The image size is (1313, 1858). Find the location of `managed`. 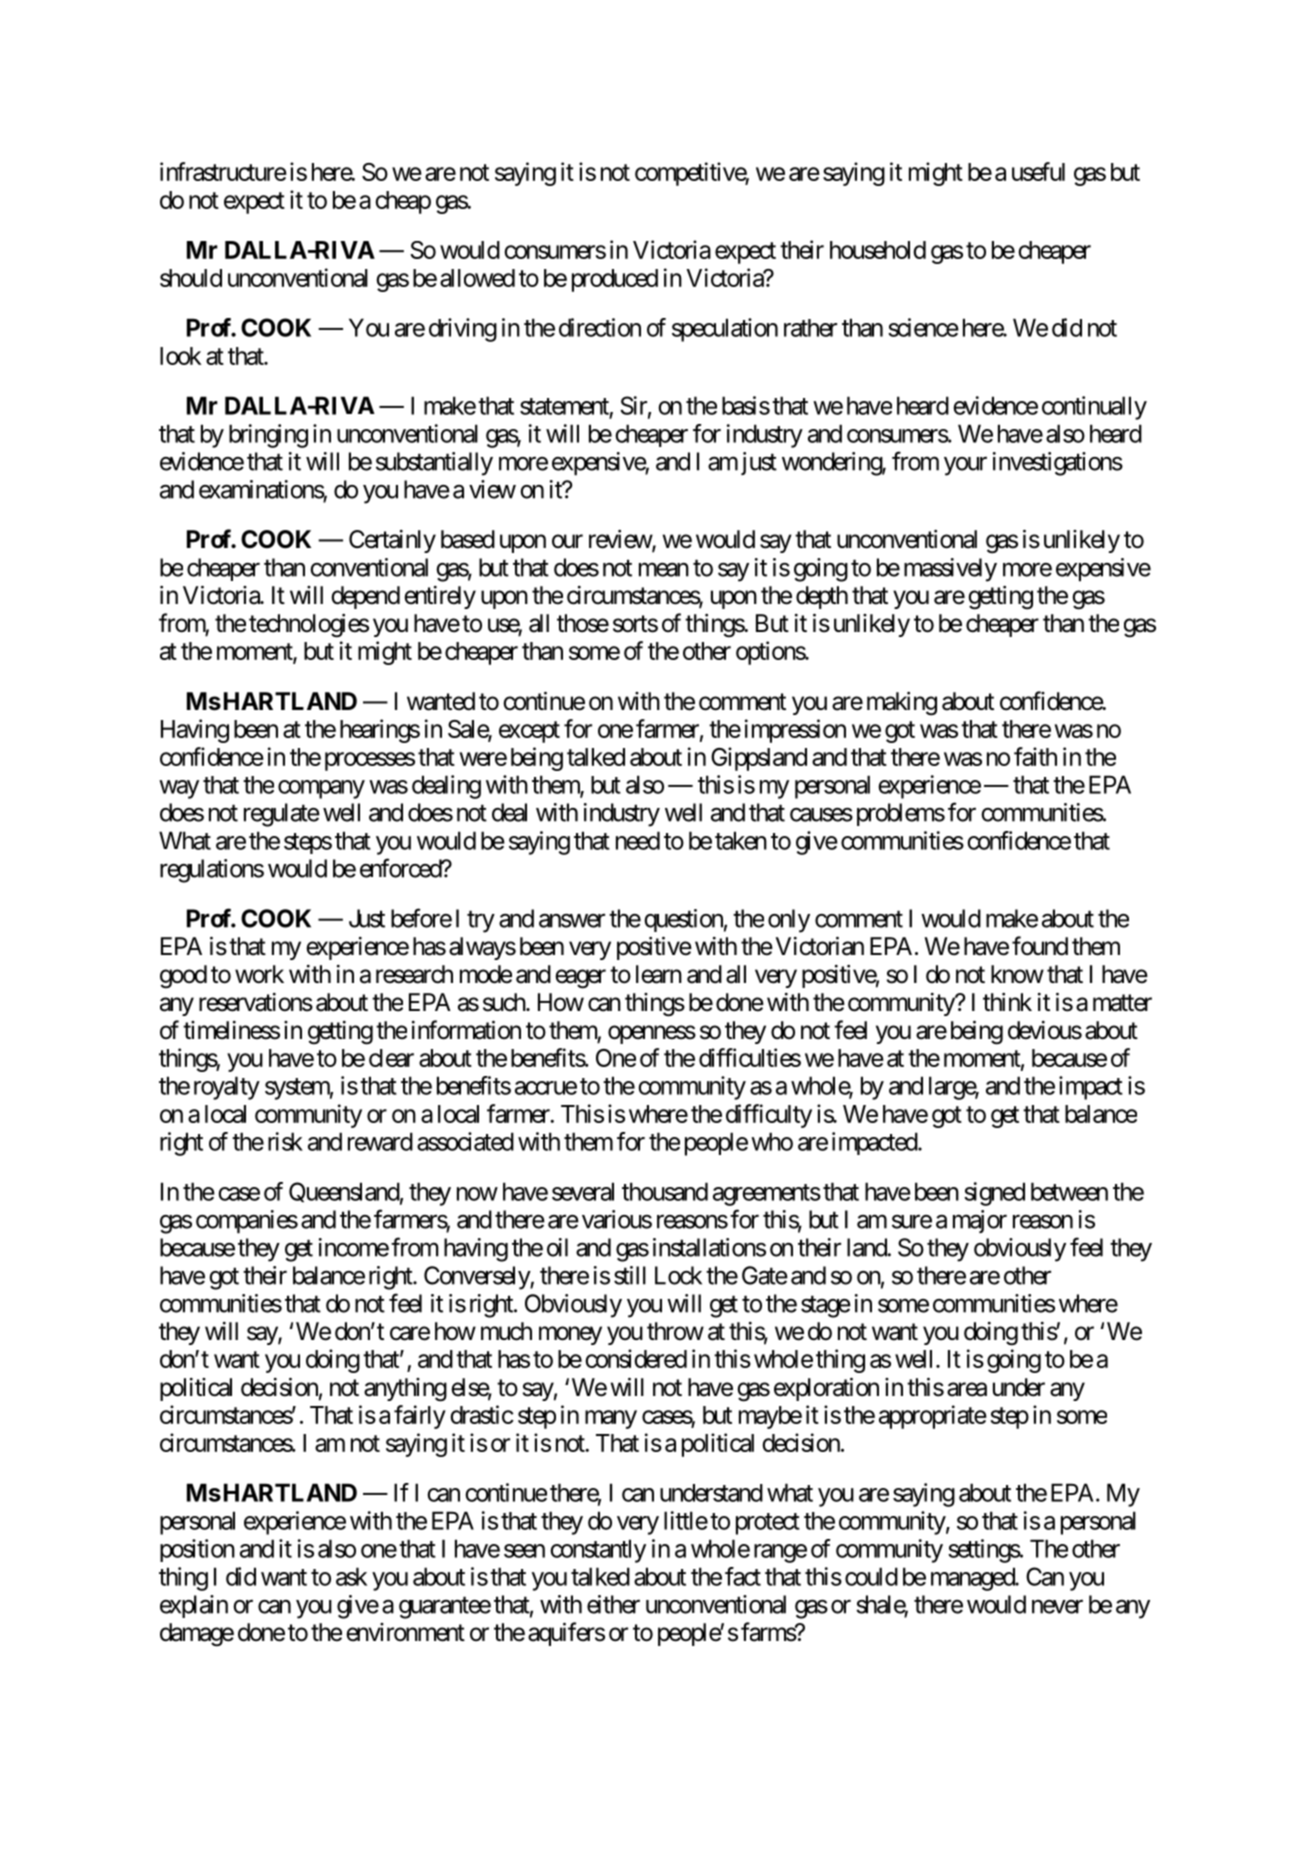

managed is located at coordinates (973, 1579).
